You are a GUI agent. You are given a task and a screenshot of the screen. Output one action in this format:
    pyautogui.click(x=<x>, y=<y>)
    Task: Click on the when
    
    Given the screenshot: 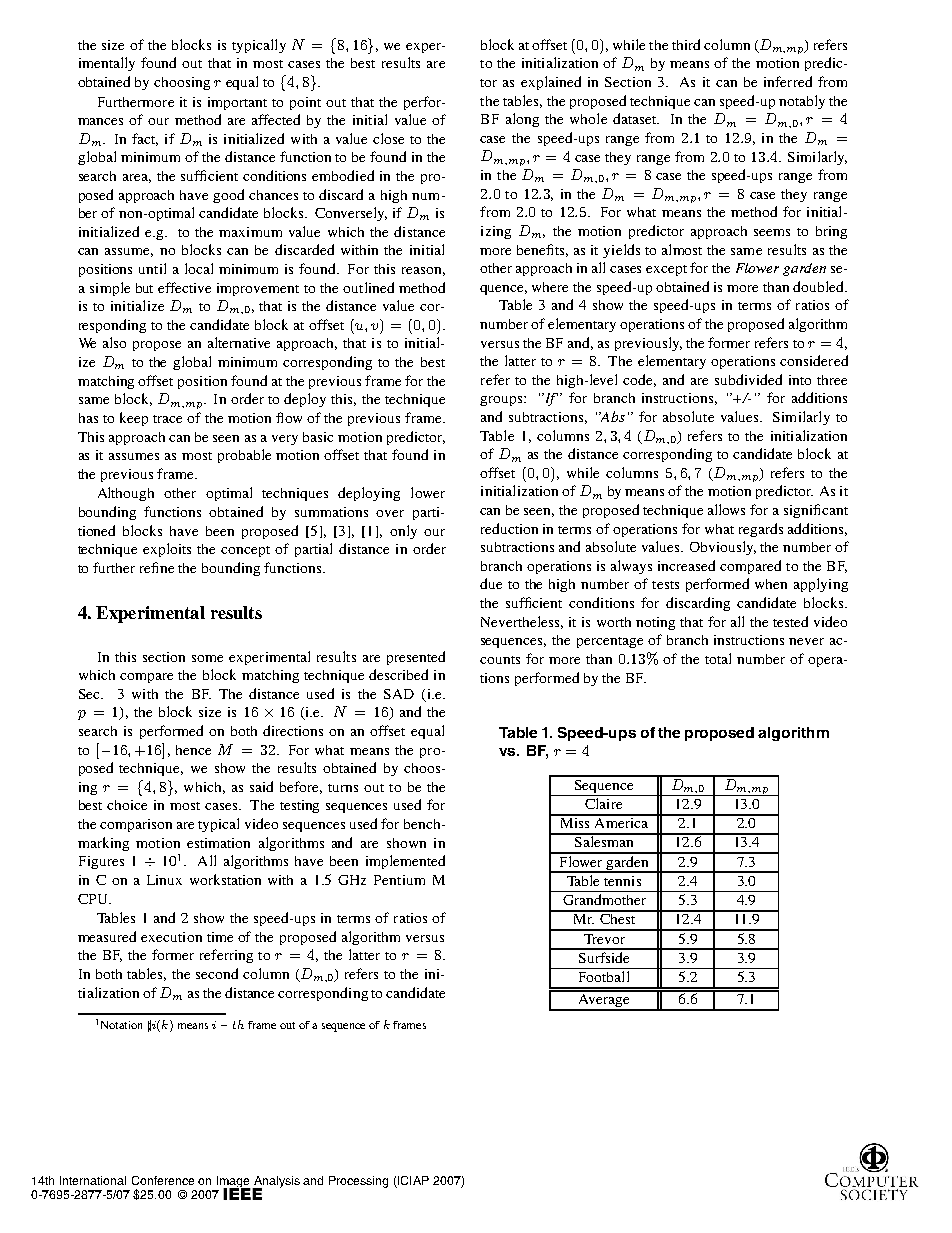 What is the action you would take?
    pyautogui.click(x=771, y=584)
